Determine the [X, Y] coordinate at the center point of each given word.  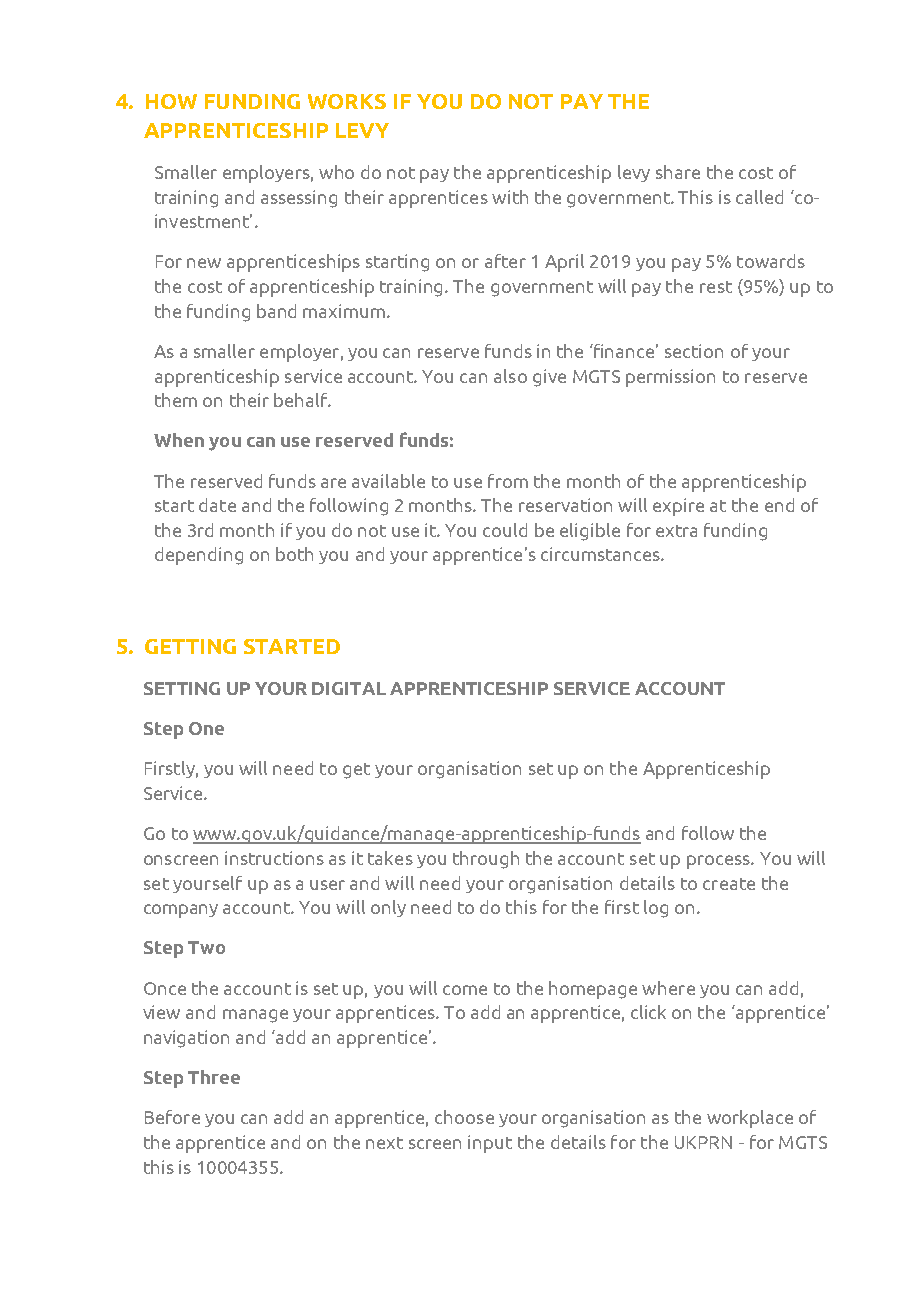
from [508, 481]
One [206, 728]
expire [678, 507]
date [217, 505]
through [486, 860]
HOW [171, 101]
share [678, 172]
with [510, 197]
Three [214, 1077]
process [719, 862]
